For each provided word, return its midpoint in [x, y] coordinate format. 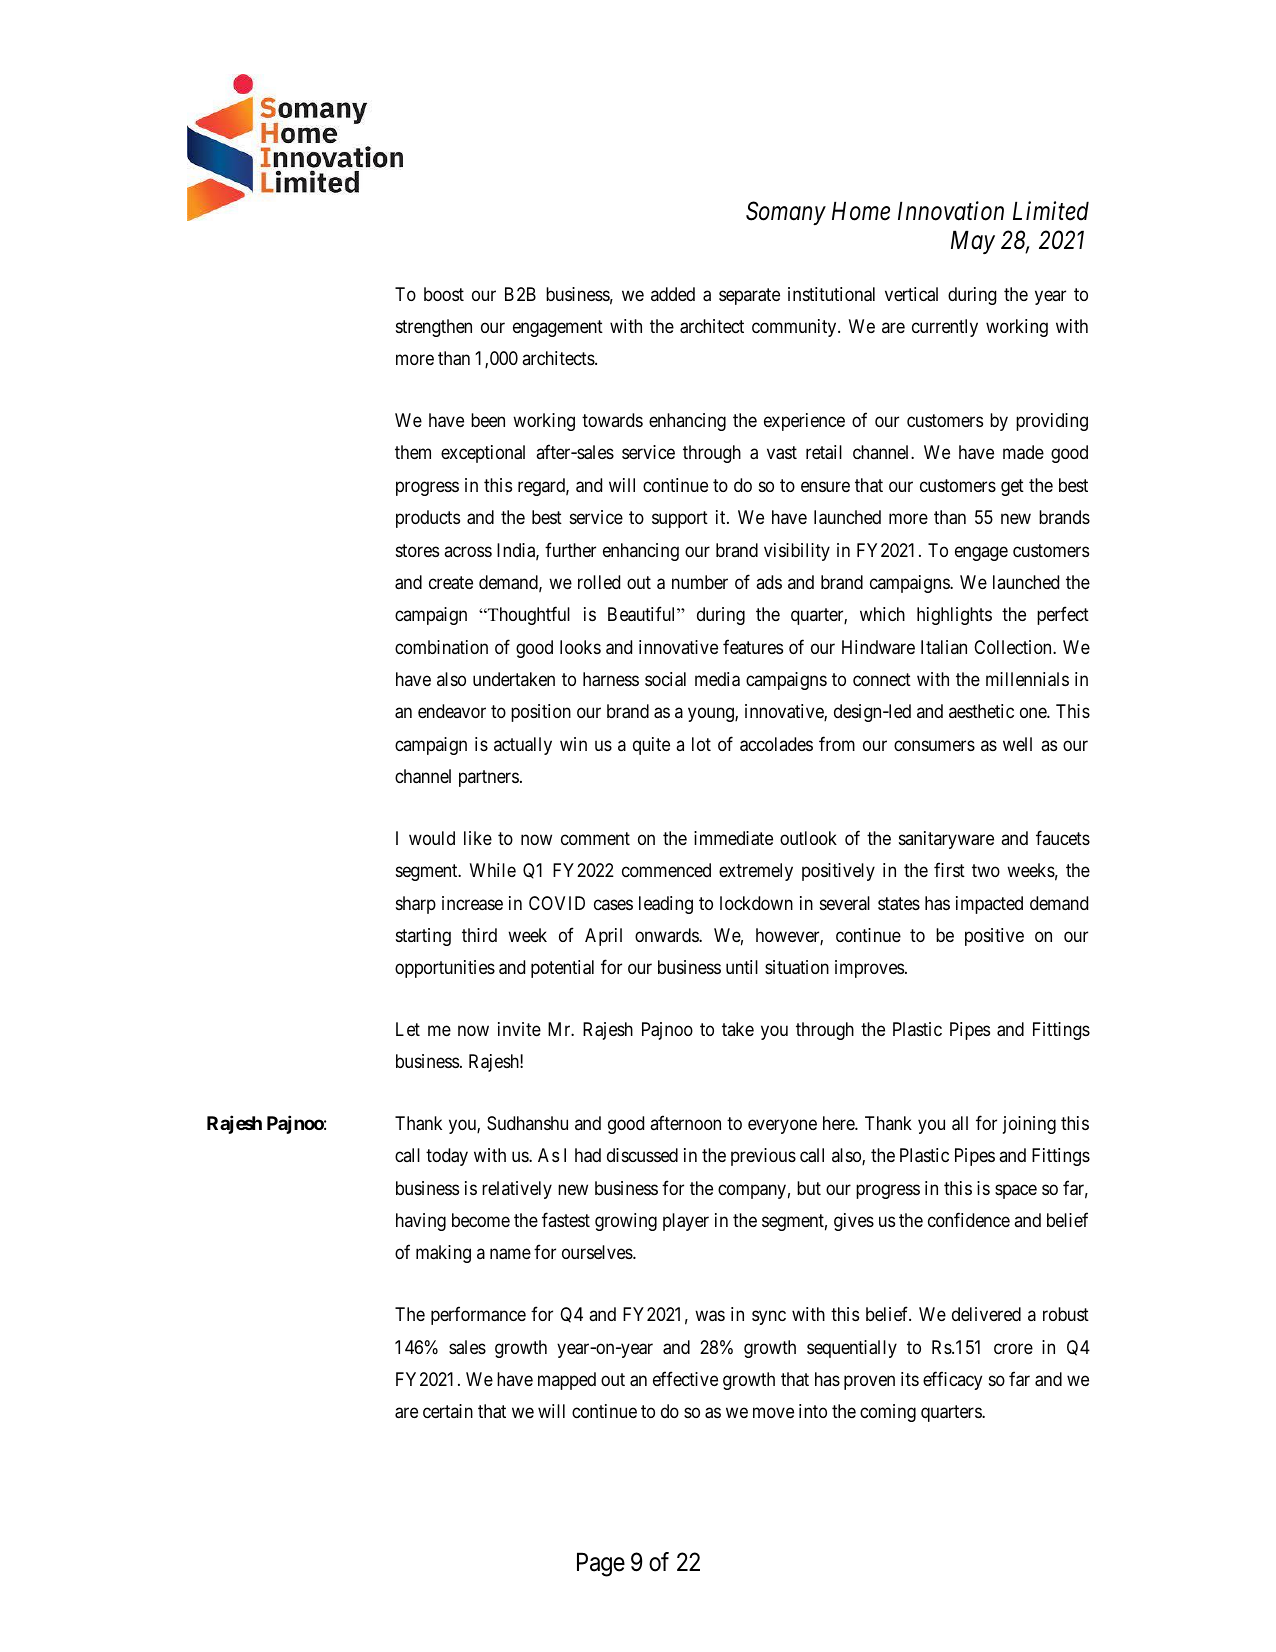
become [481, 1220]
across [468, 551]
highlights [954, 616]
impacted [989, 905]
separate [749, 296]
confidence [969, 1219]
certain [448, 1411]
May [973, 242]
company [752, 1191]
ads [769, 582]
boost [444, 294]
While [493, 870]
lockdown [756, 903]
